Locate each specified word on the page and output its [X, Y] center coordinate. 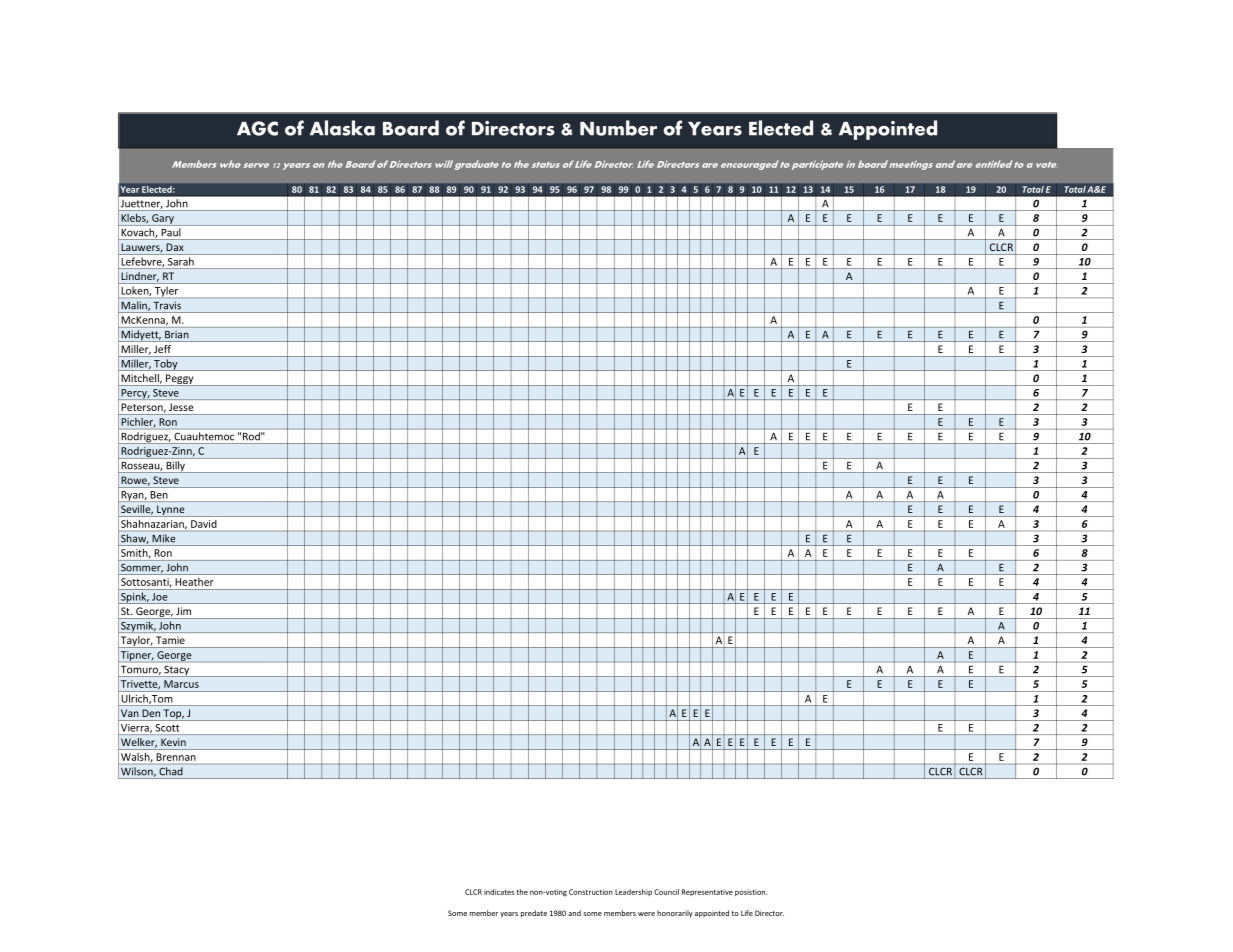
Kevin [173, 742]
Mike [164, 538]
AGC [257, 128]
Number [618, 128]
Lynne [171, 511]
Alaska [342, 128]
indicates [499, 892]
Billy [175, 467]
